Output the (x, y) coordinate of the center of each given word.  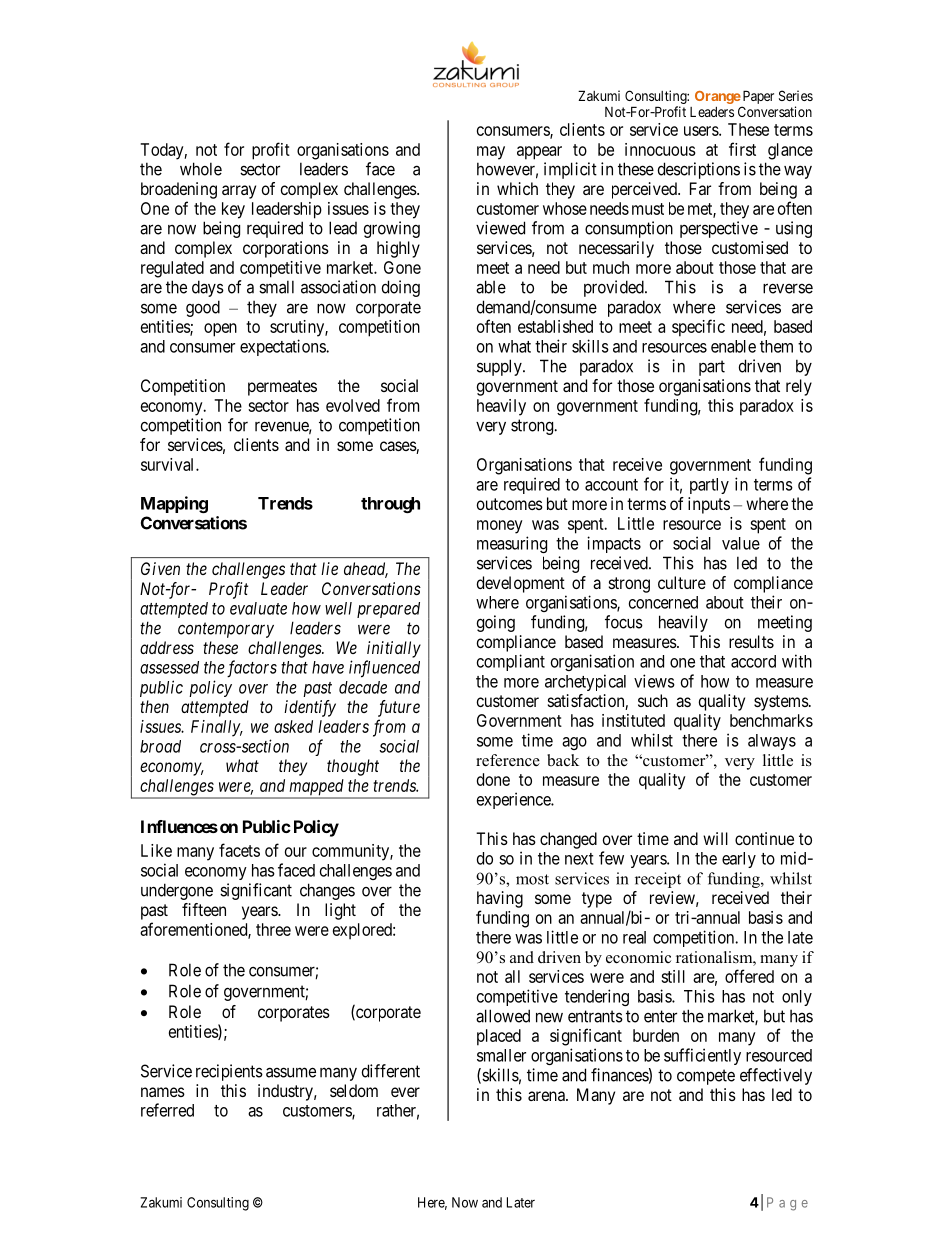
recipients (229, 1072)
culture (682, 582)
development (521, 584)
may (491, 153)
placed (499, 1037)
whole (201, 169)
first (742, 149)
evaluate (258, 608)
